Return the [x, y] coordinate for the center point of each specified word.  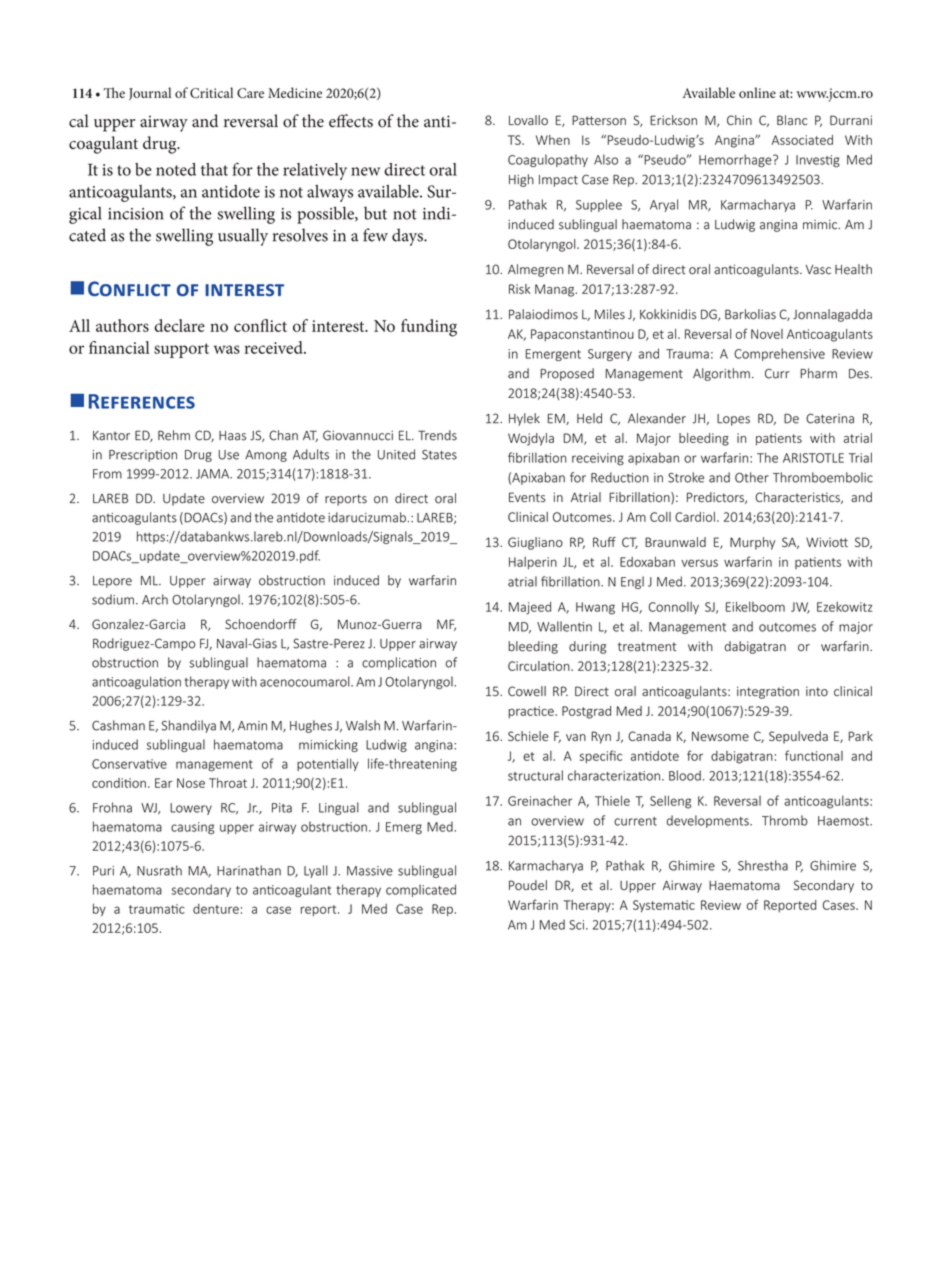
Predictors [716, 498]
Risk [520, 289]
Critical [211, 92]
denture [216, 909]
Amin [252, 725]
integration [768, 692]
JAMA [213, 474]
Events [527, 497]
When [553, 140]
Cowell [527, 691]
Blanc [792, 120]
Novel [767, 334]
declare [179, 325]
